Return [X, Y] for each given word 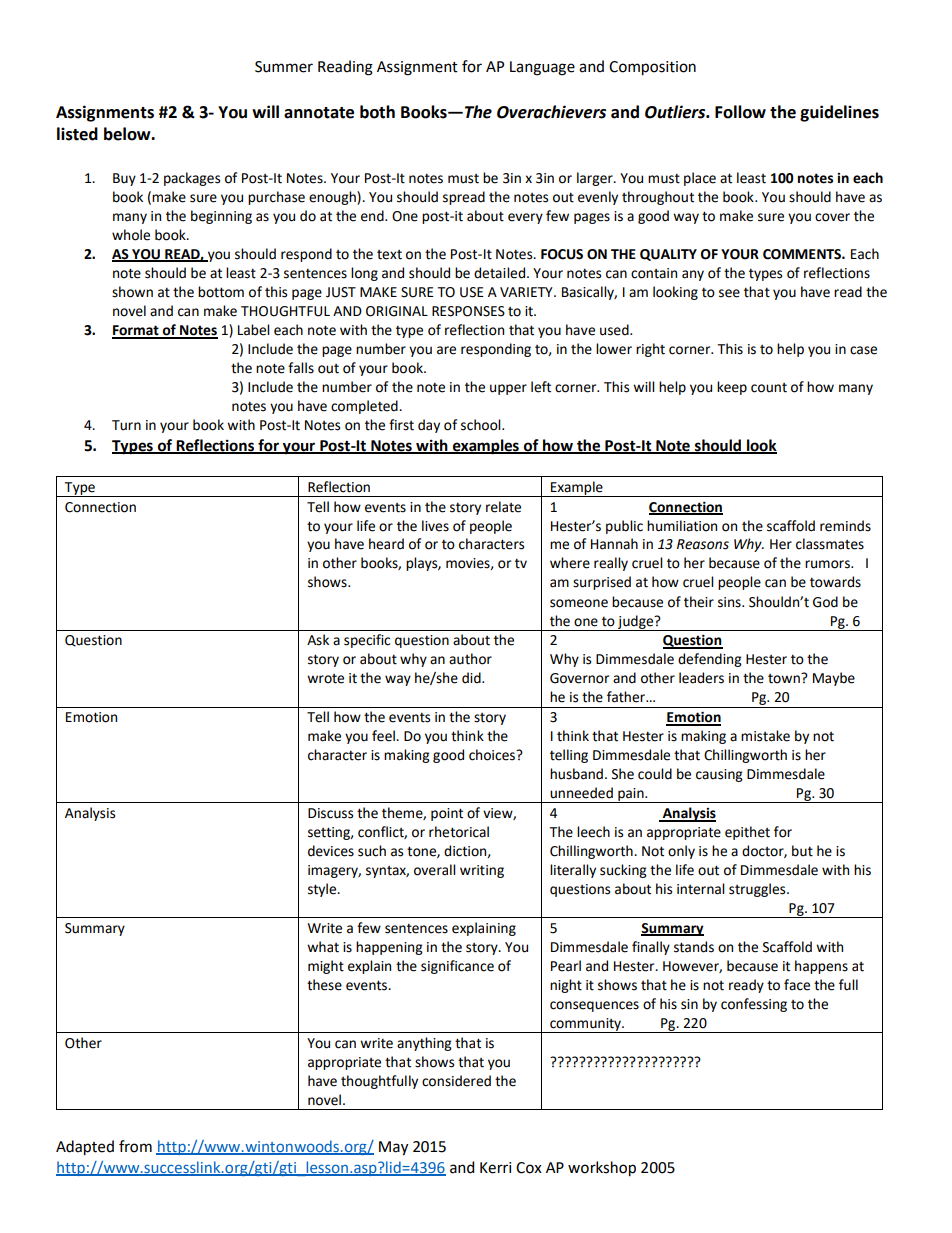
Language [542, 68]
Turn [126, 425]
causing [719, 775]
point [447, 814]
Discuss [330, 813]
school [482, 425]
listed [77, 134]
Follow [740, 112]
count [769, 388]
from [135, 1146]
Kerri [495, 1168]
